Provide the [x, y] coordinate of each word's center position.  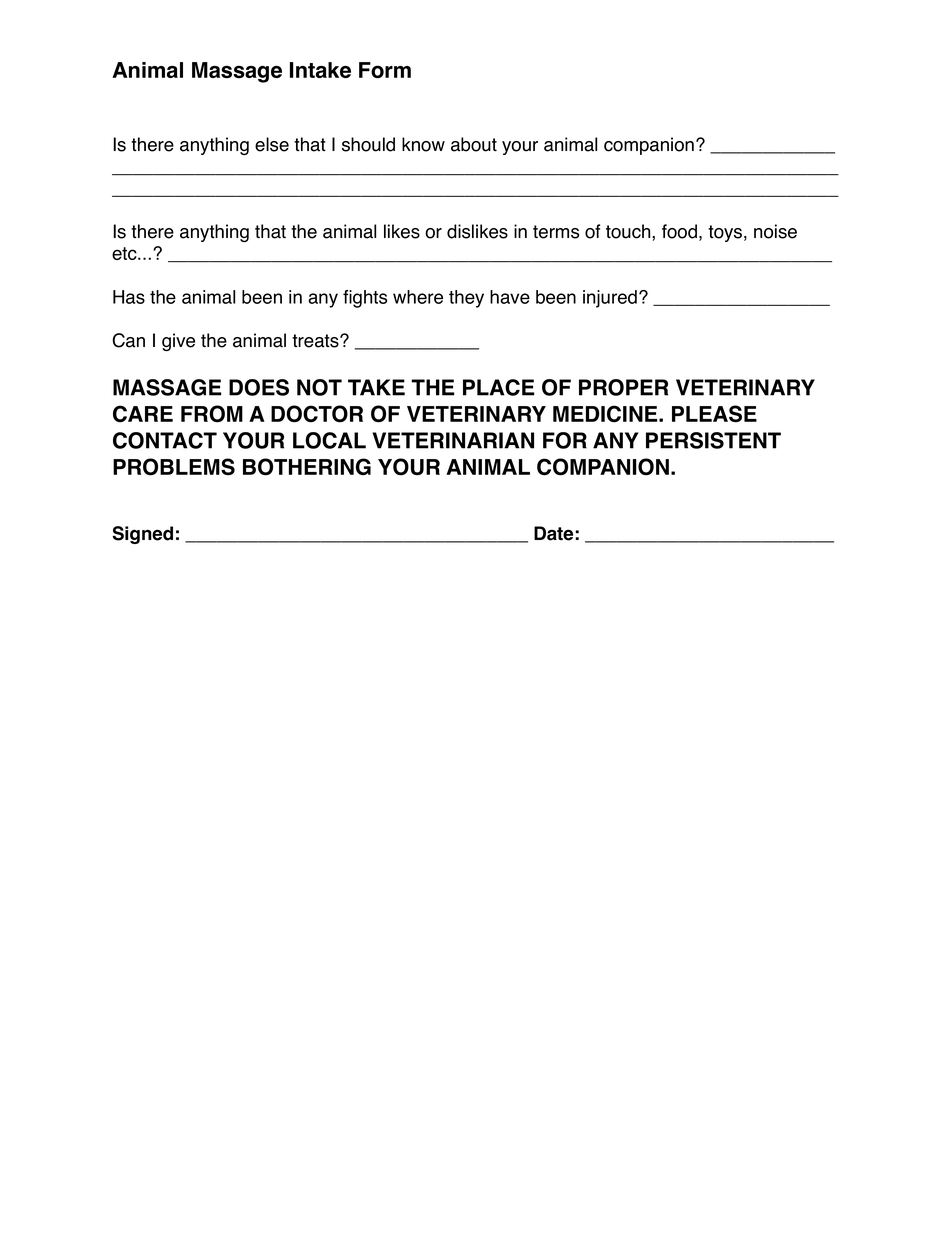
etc [125, 253]
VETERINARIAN [453, 440]
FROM [212, 414]
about [474, 144]
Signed [142, 535]
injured [610, 299]
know [423, 144]
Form [385, 70]
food [679, 231]
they [466, 299]
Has [129, 297]
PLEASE [714, 413]
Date [553, 533]
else [272, 144]
